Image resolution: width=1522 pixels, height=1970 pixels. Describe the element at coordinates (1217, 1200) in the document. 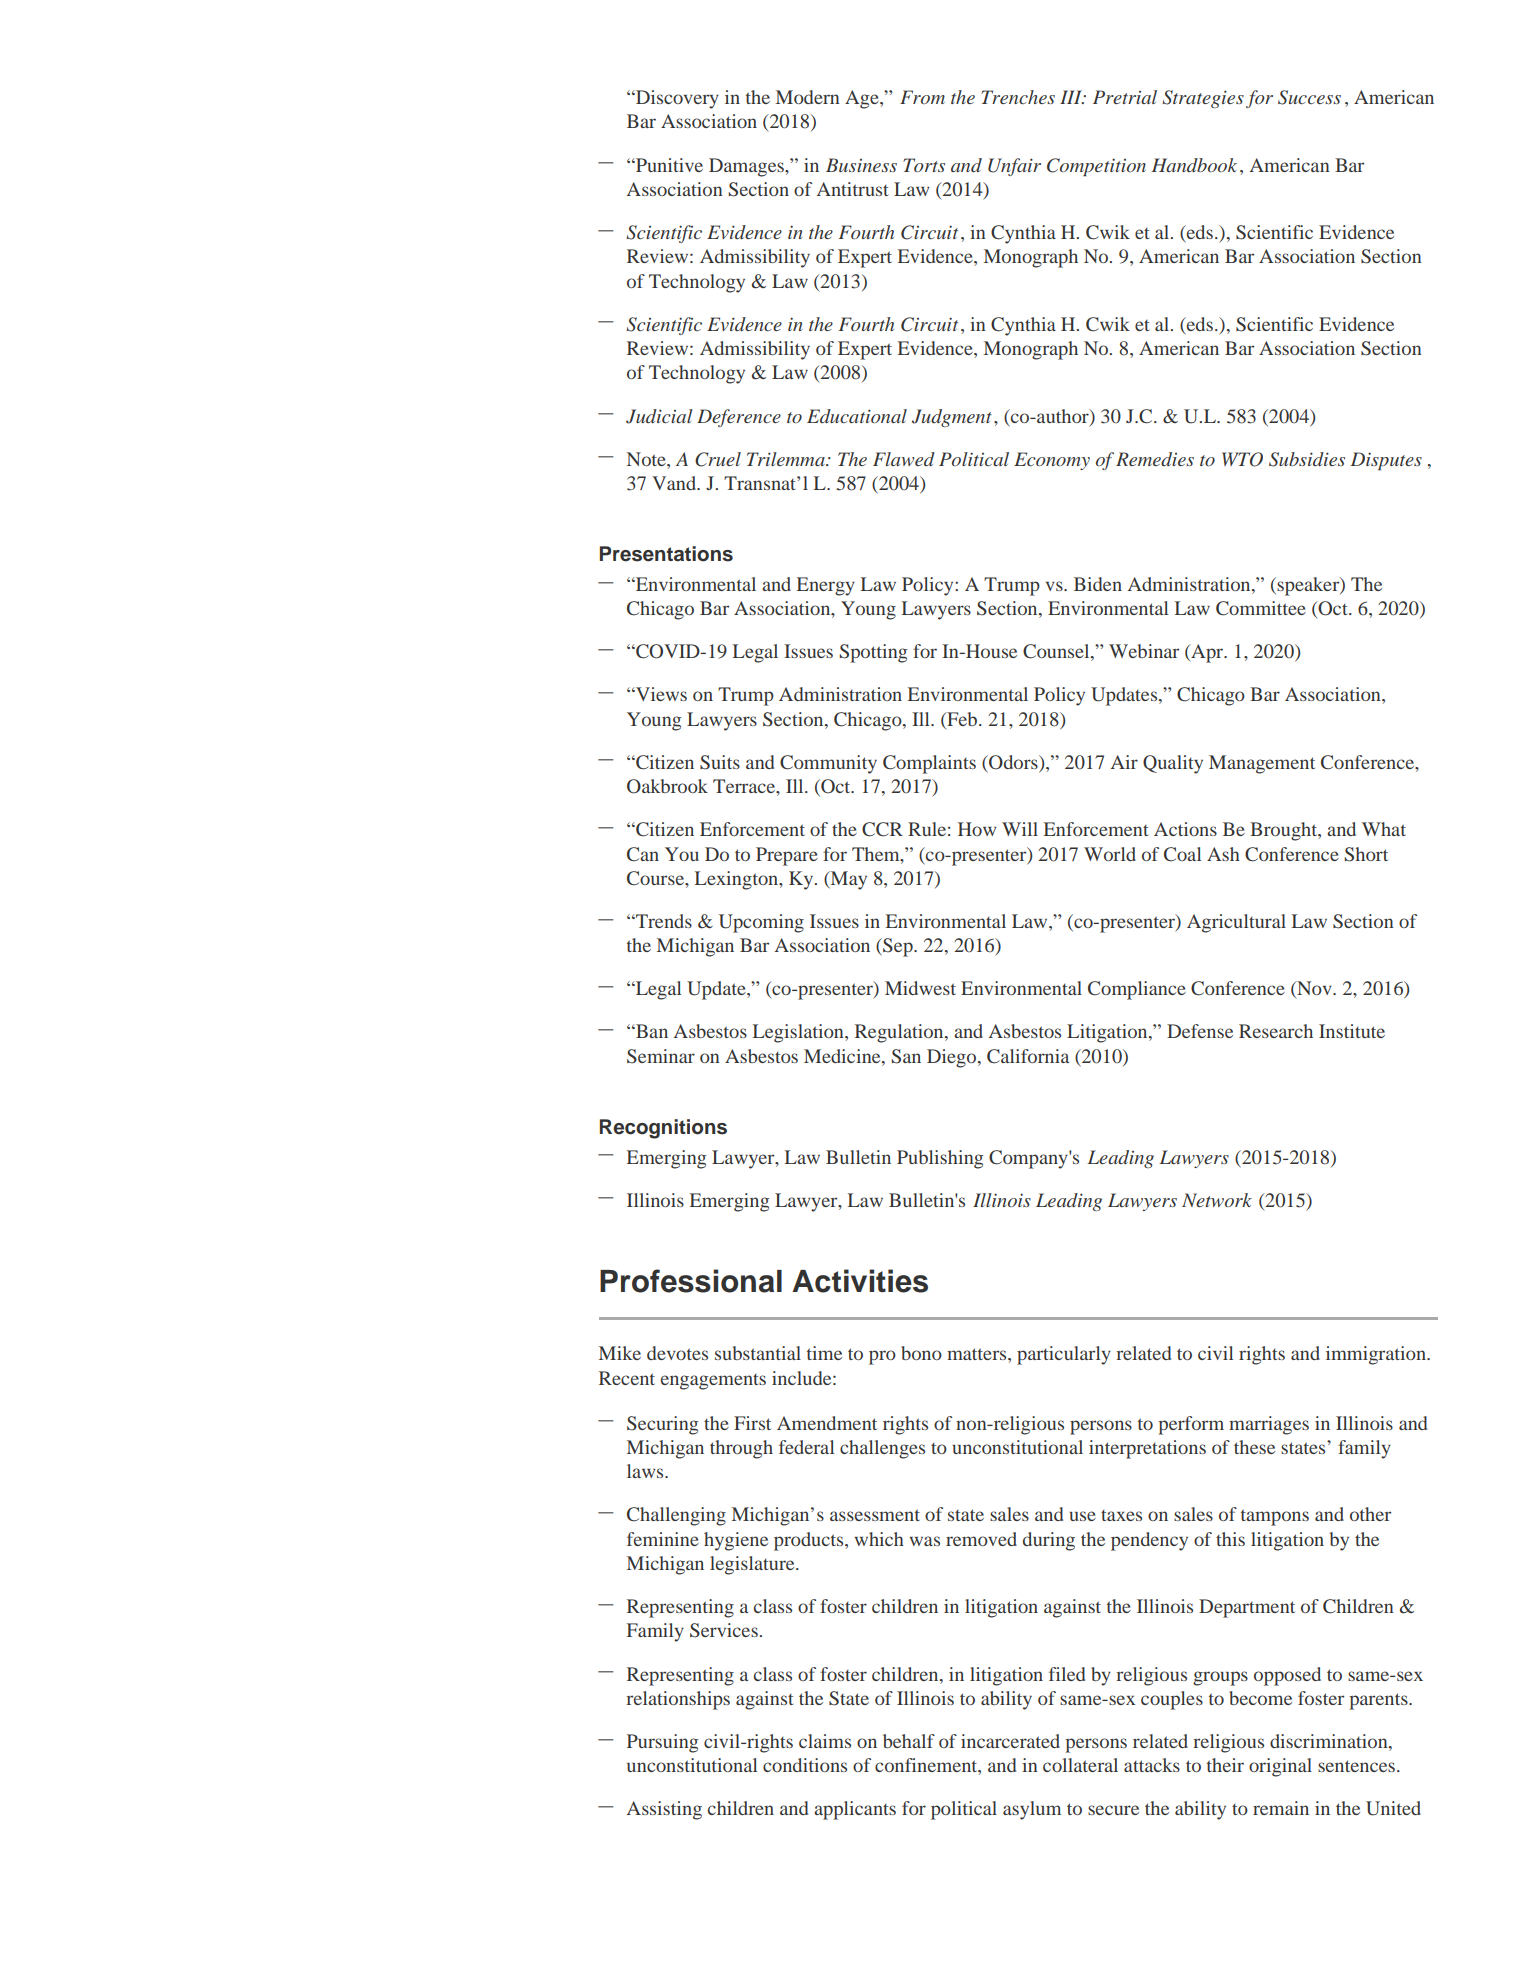

I see `Network` at that location.
